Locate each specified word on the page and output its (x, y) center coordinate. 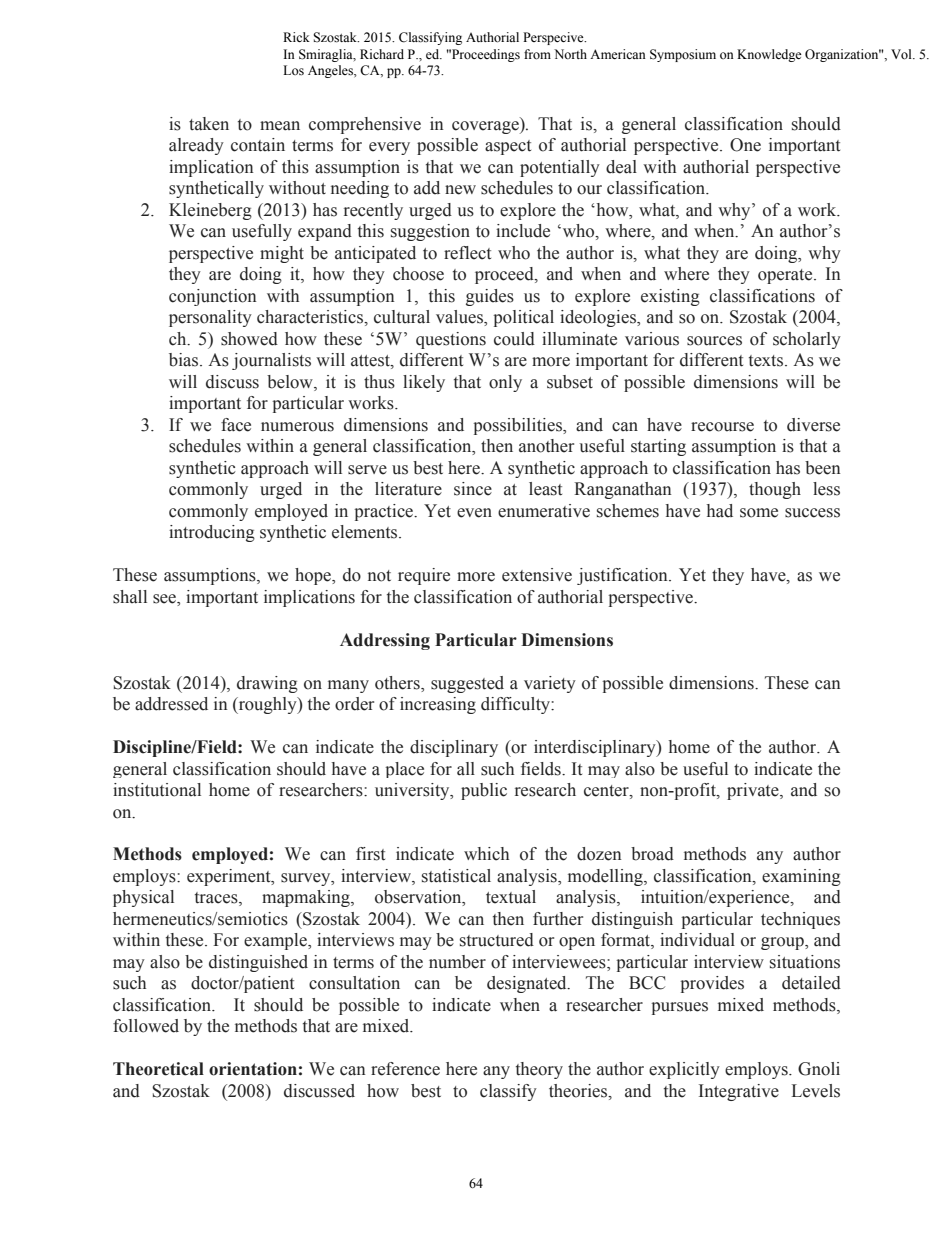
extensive (537, 575)
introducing (212, 533)
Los (293, 70)
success (812, 513)
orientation (253, 1069)
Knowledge (769, 55)
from (537, 54)
